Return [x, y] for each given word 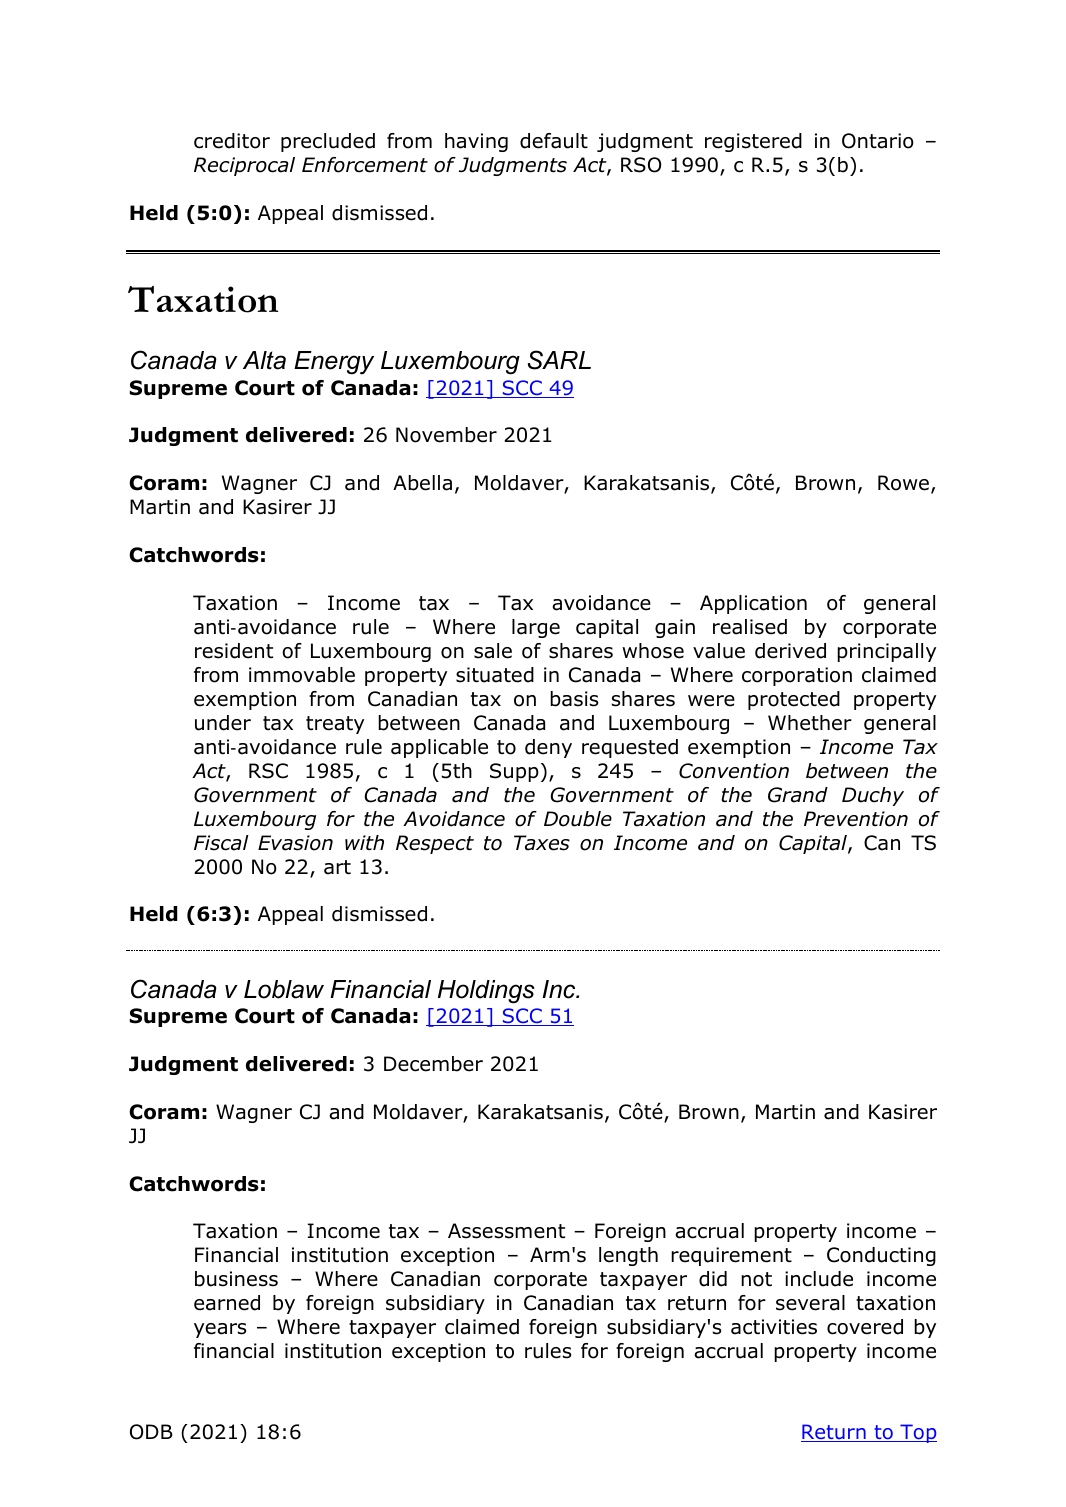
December [433, 1064]
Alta [264, 360]
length [628, 1256]
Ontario [878, 141]
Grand [798, 795]
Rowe [903, 483]
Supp [514, 772]
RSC [268, 771]
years [220, 1330]
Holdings [486, 992]
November [446, 435]
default [554, 141]
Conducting [881, 1256]
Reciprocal [244, 166]
